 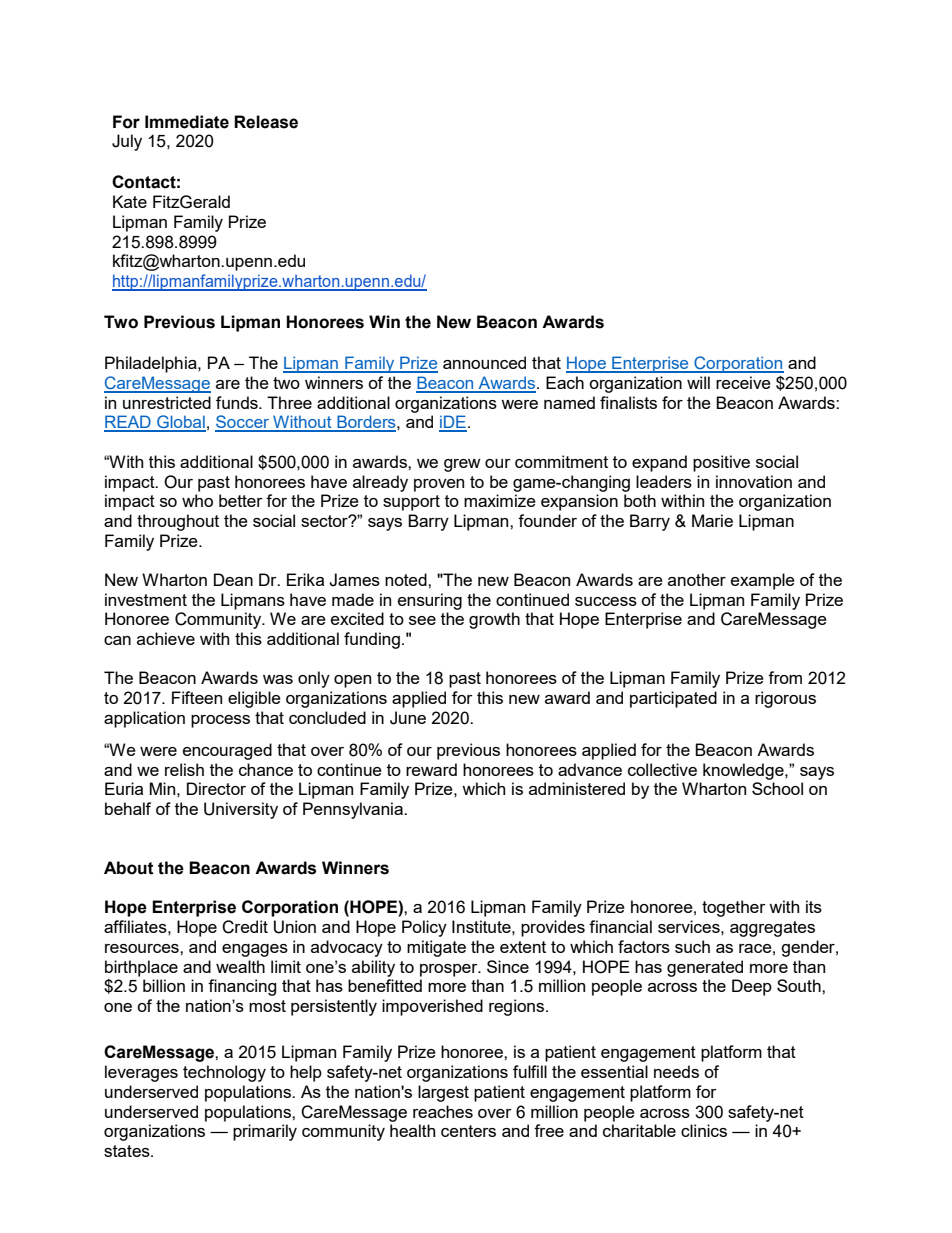 What do you see at coordinates (712, 520) in the image?
I see `Marie` at bounding box center [712, 520].
